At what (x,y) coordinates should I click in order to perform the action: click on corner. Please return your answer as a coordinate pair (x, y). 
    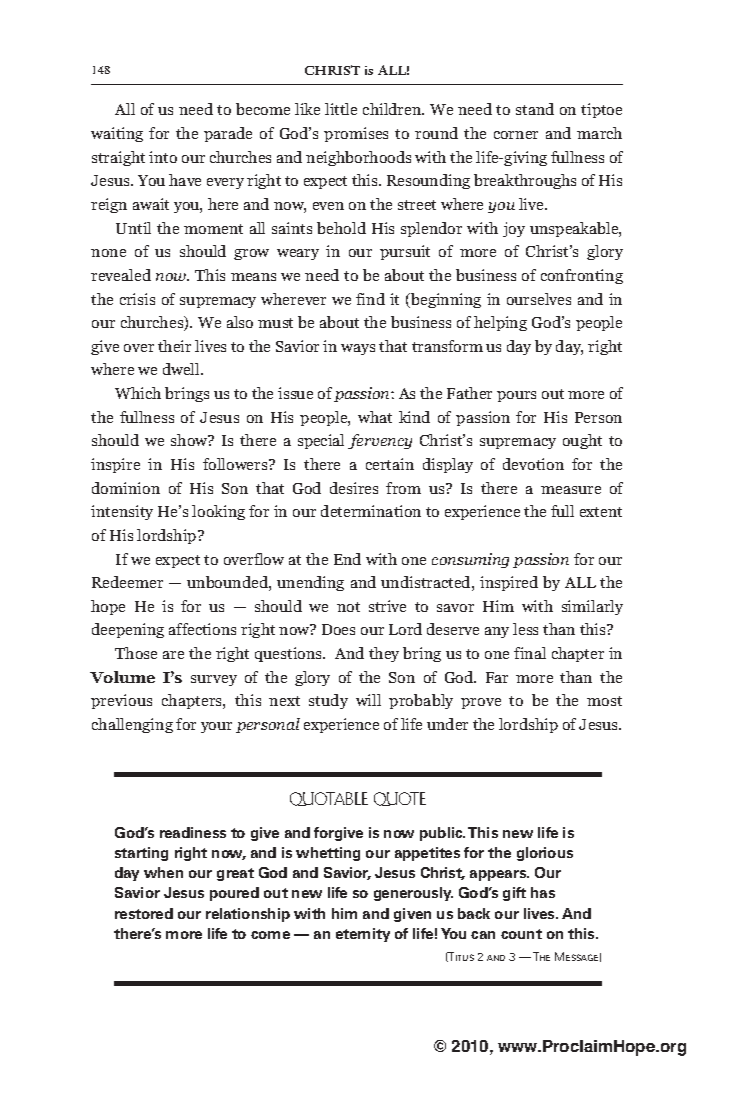
    Looking at the image, I should click on (516, 135).
